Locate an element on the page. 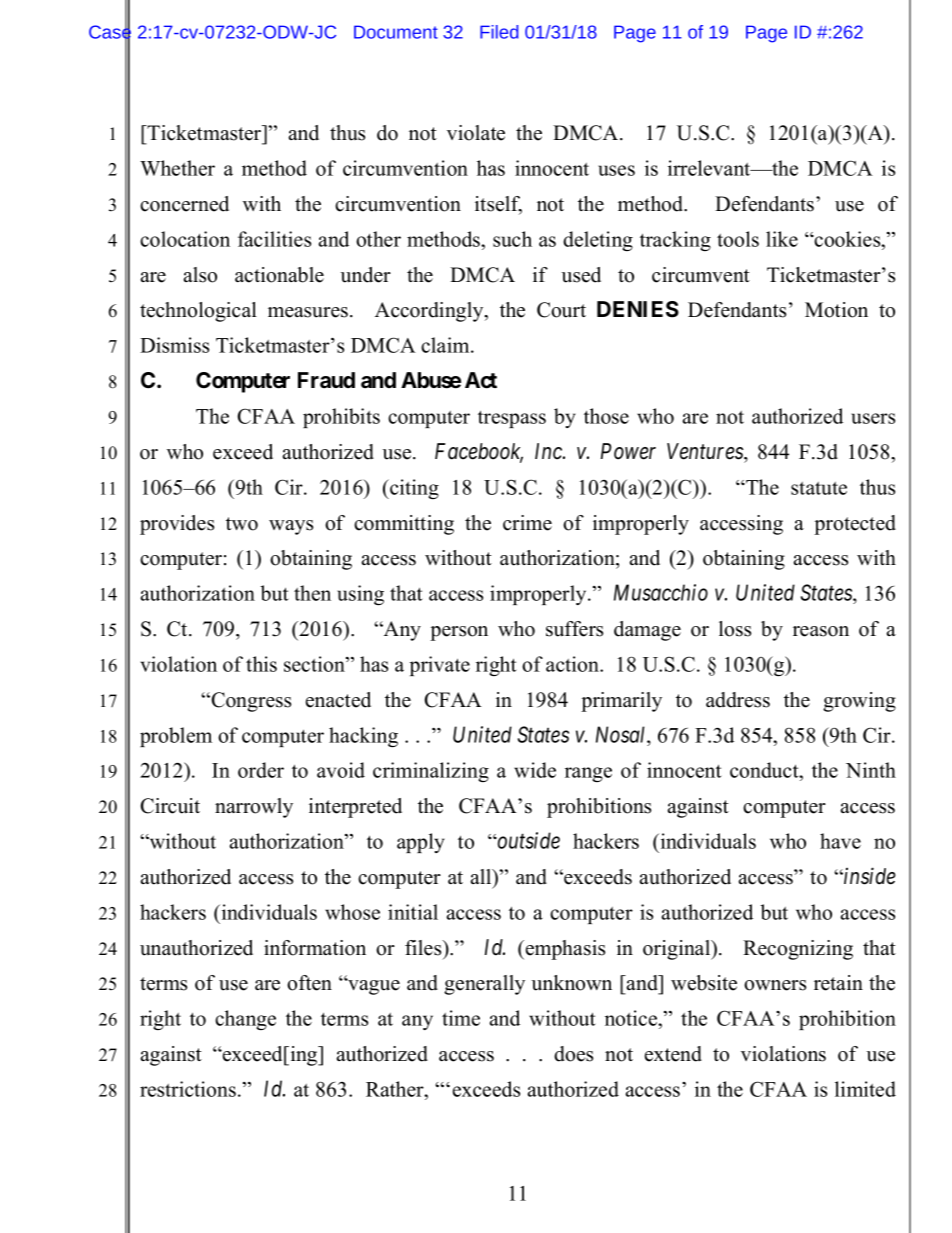 This page has height=1233, width=952. uses is located at coordinates (616, 170).
